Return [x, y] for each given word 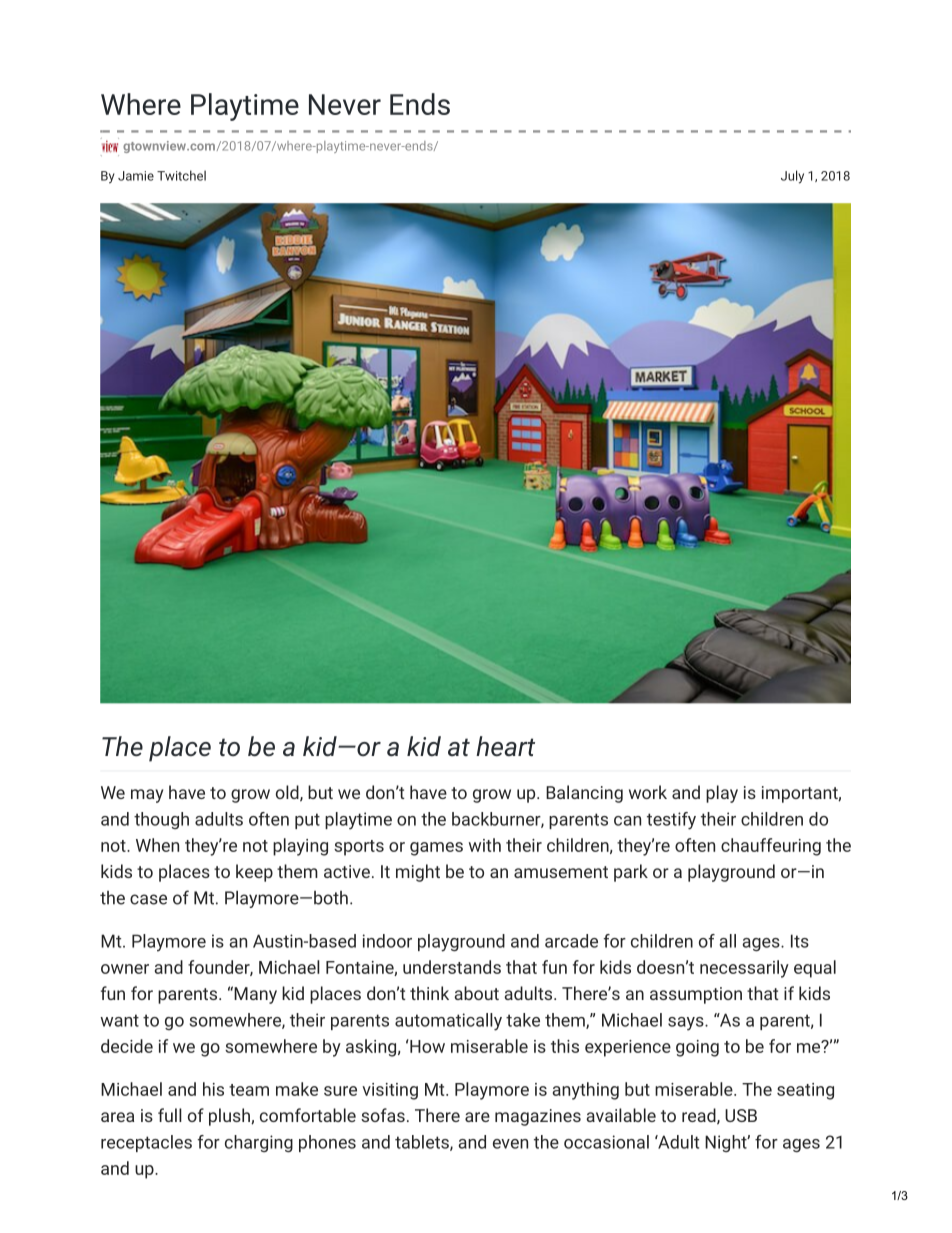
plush [230, 1117]
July [792, 177]
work [648, 792]
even [510, 1144]
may [147, 796]
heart [505, 746]
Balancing [584, 794]
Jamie [136, 176]
